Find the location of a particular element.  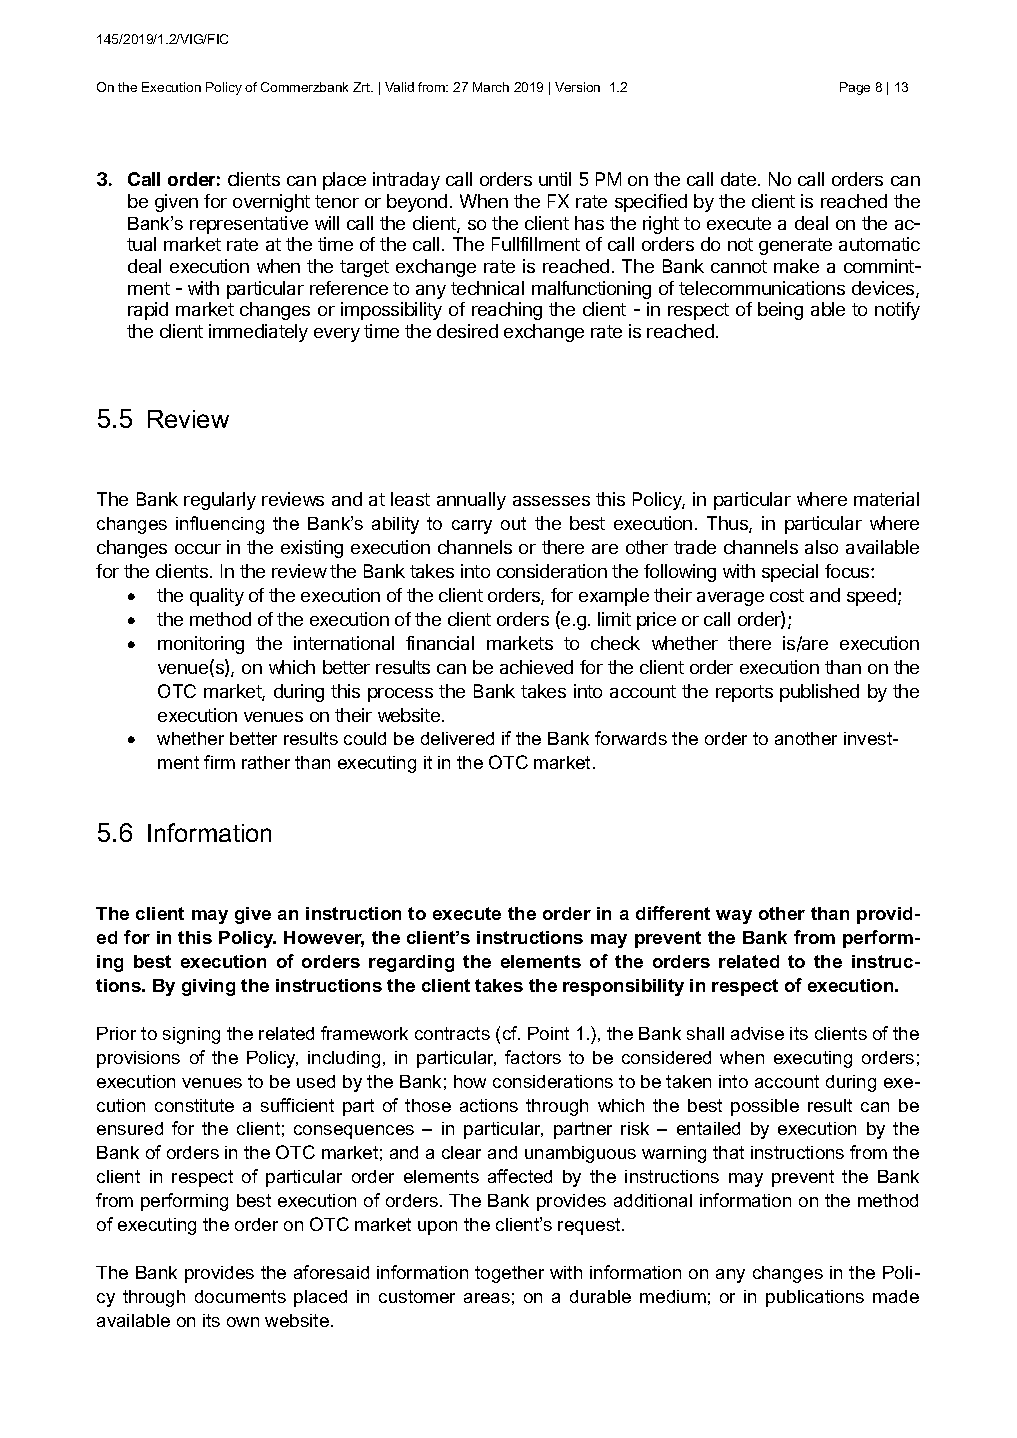

March is located at coordinates (491, 87).
